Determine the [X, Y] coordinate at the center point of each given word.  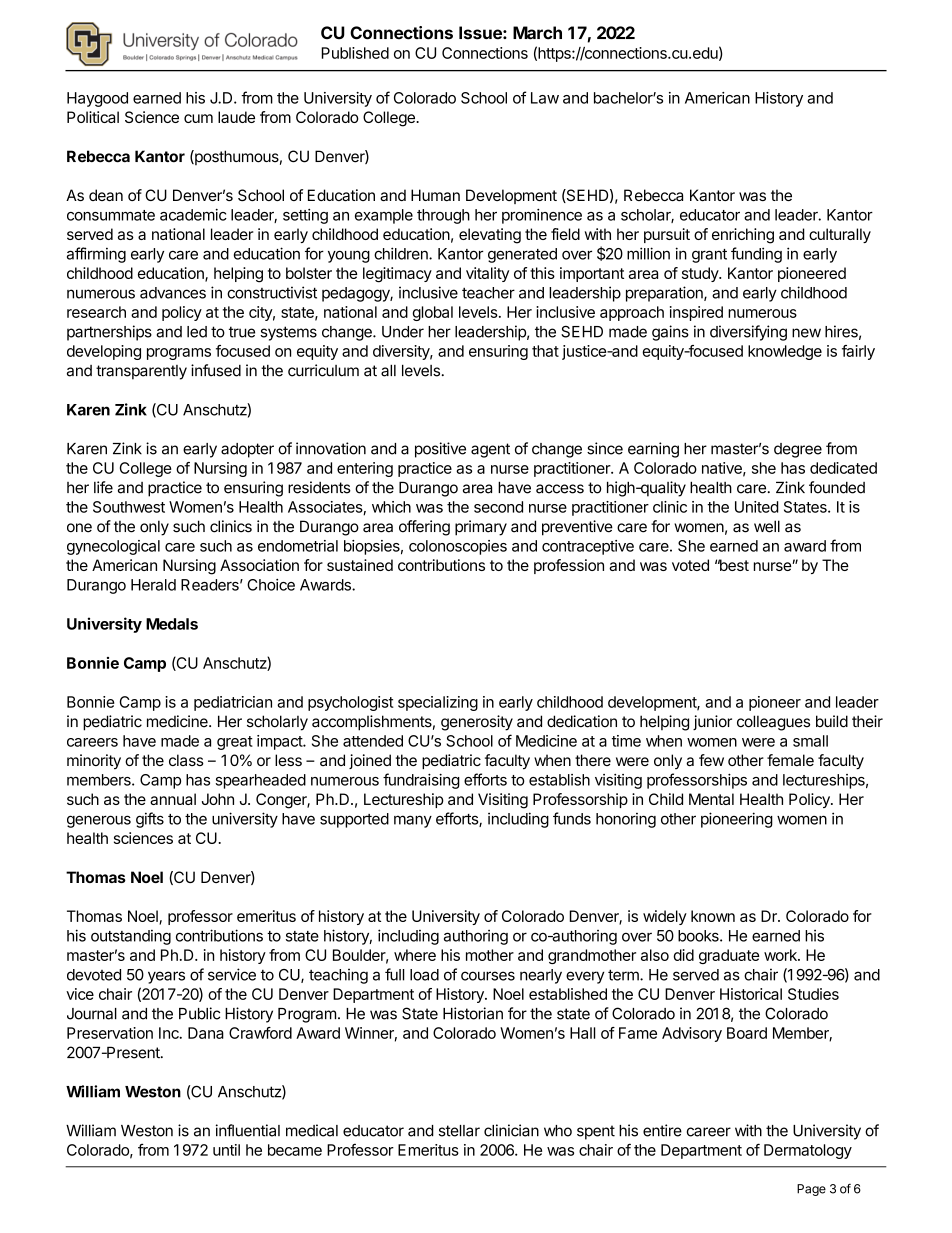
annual [173, 799]
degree [798, 450]
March [537, 33]
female [790, 760]
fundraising [421, 781]
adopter [247, 450]
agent [490, 450]
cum [198, 118]
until [226, 1150]
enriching [743, 236]
